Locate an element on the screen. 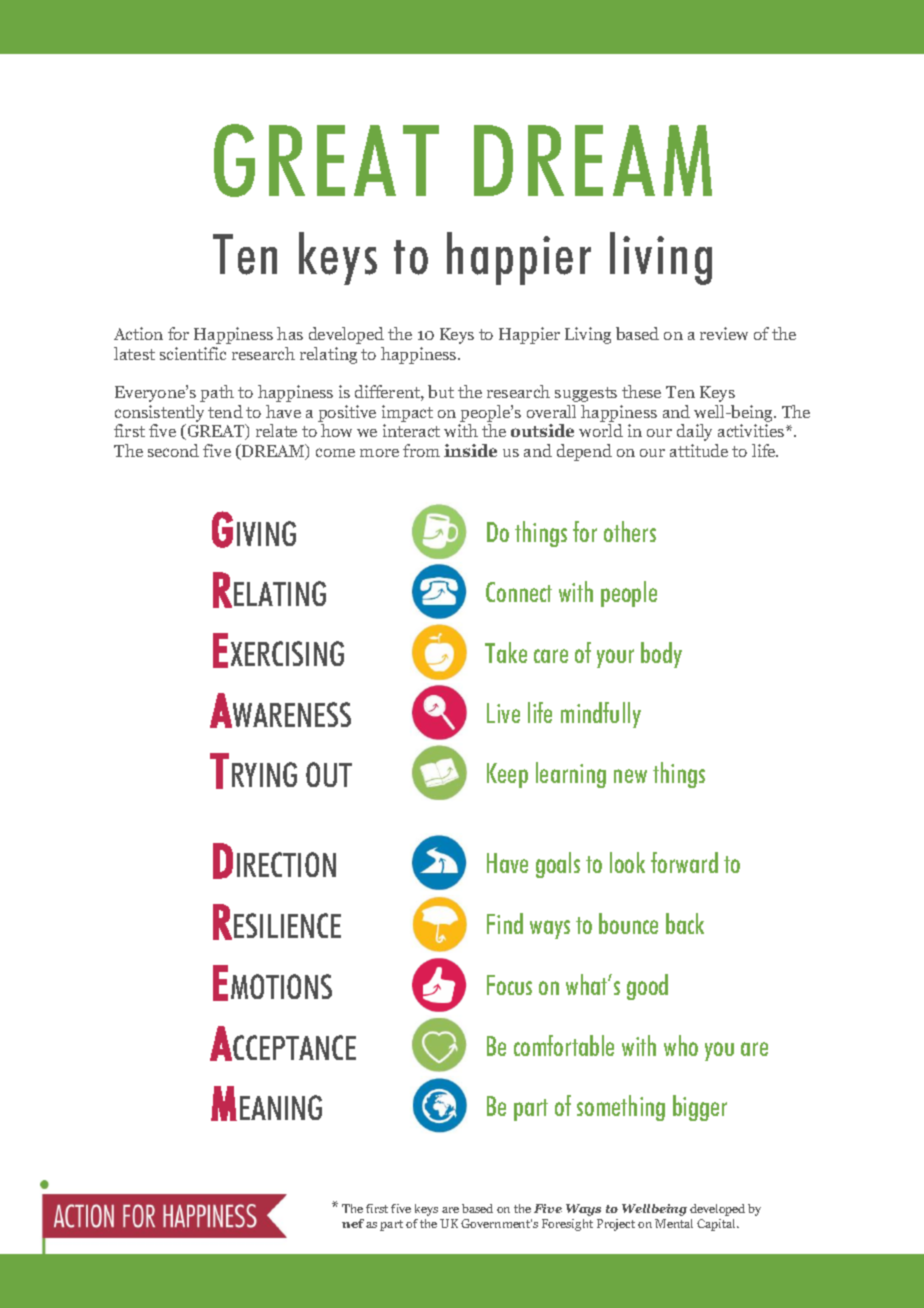 This screenshot has height=1308, width=924. MOTIONS is located at coordinates (281, 986).
